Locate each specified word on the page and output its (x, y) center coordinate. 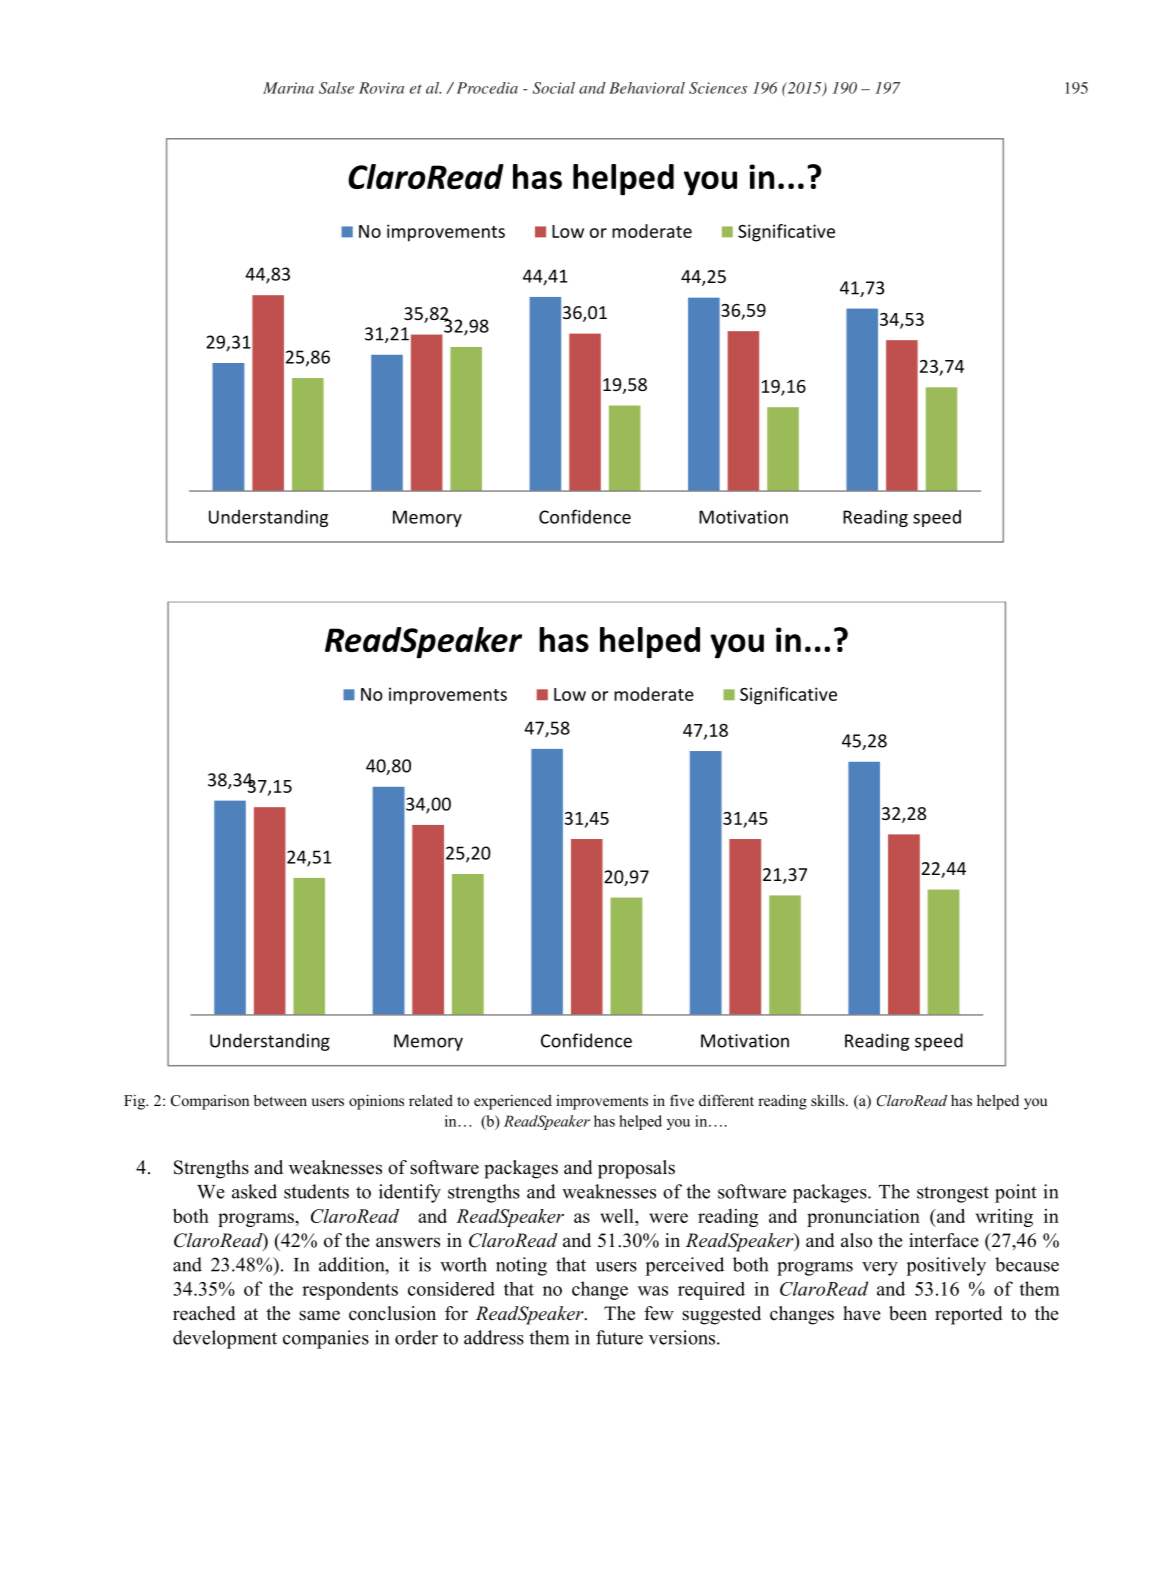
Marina (288, 88)
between (280, 1100)
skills (829, 1100)
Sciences (718, 88)
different (726, 1100)
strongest (953, 1194)
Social (554, 88)
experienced (513, 1102)
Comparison (210, 1102)
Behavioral (647, 88)
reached (204, 1313)
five (682, 1100)
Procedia (487, 88)
